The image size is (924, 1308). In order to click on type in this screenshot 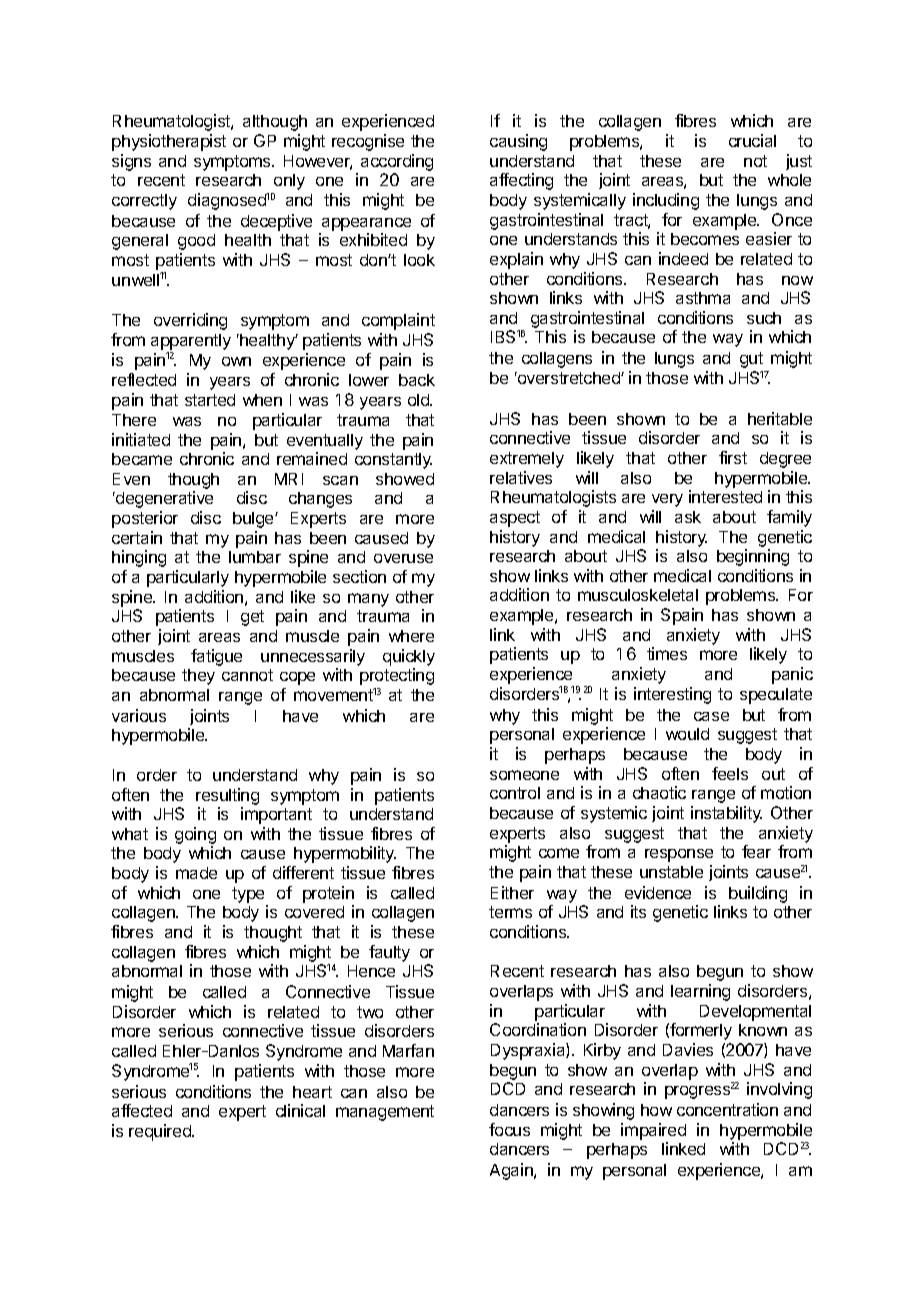, I will do `click(248, 895)`.
